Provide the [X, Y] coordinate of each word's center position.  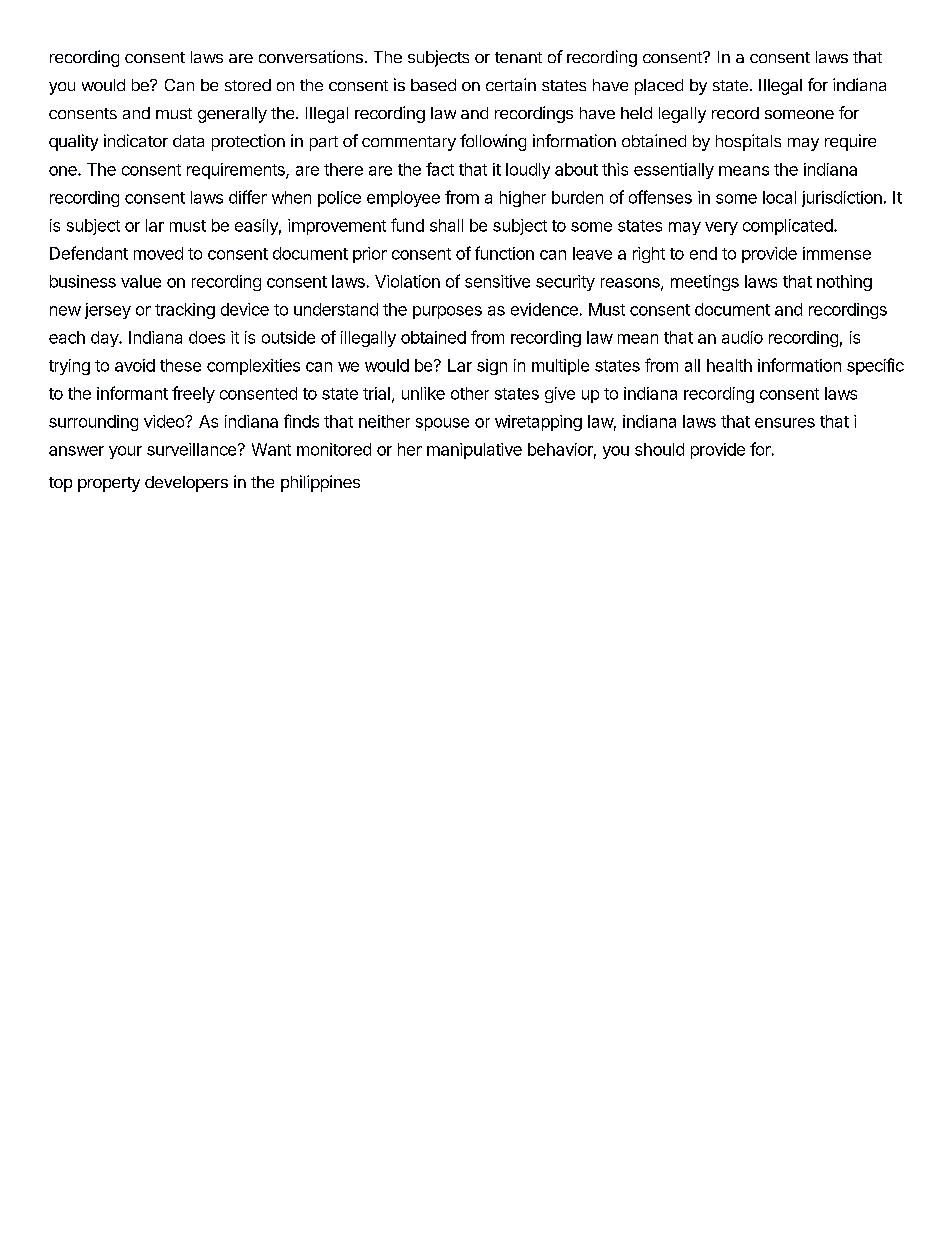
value [141, 281]
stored [248, 85]
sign [492, 367]
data [188, 141]
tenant [518, 57]
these [180, 365]
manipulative [474, 451]
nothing [844, 283]
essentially [674, 171]
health [729, 365]
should [659, 449]
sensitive [497, 281]
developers [186, 484]
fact [440, 169]
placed [659, 87]
